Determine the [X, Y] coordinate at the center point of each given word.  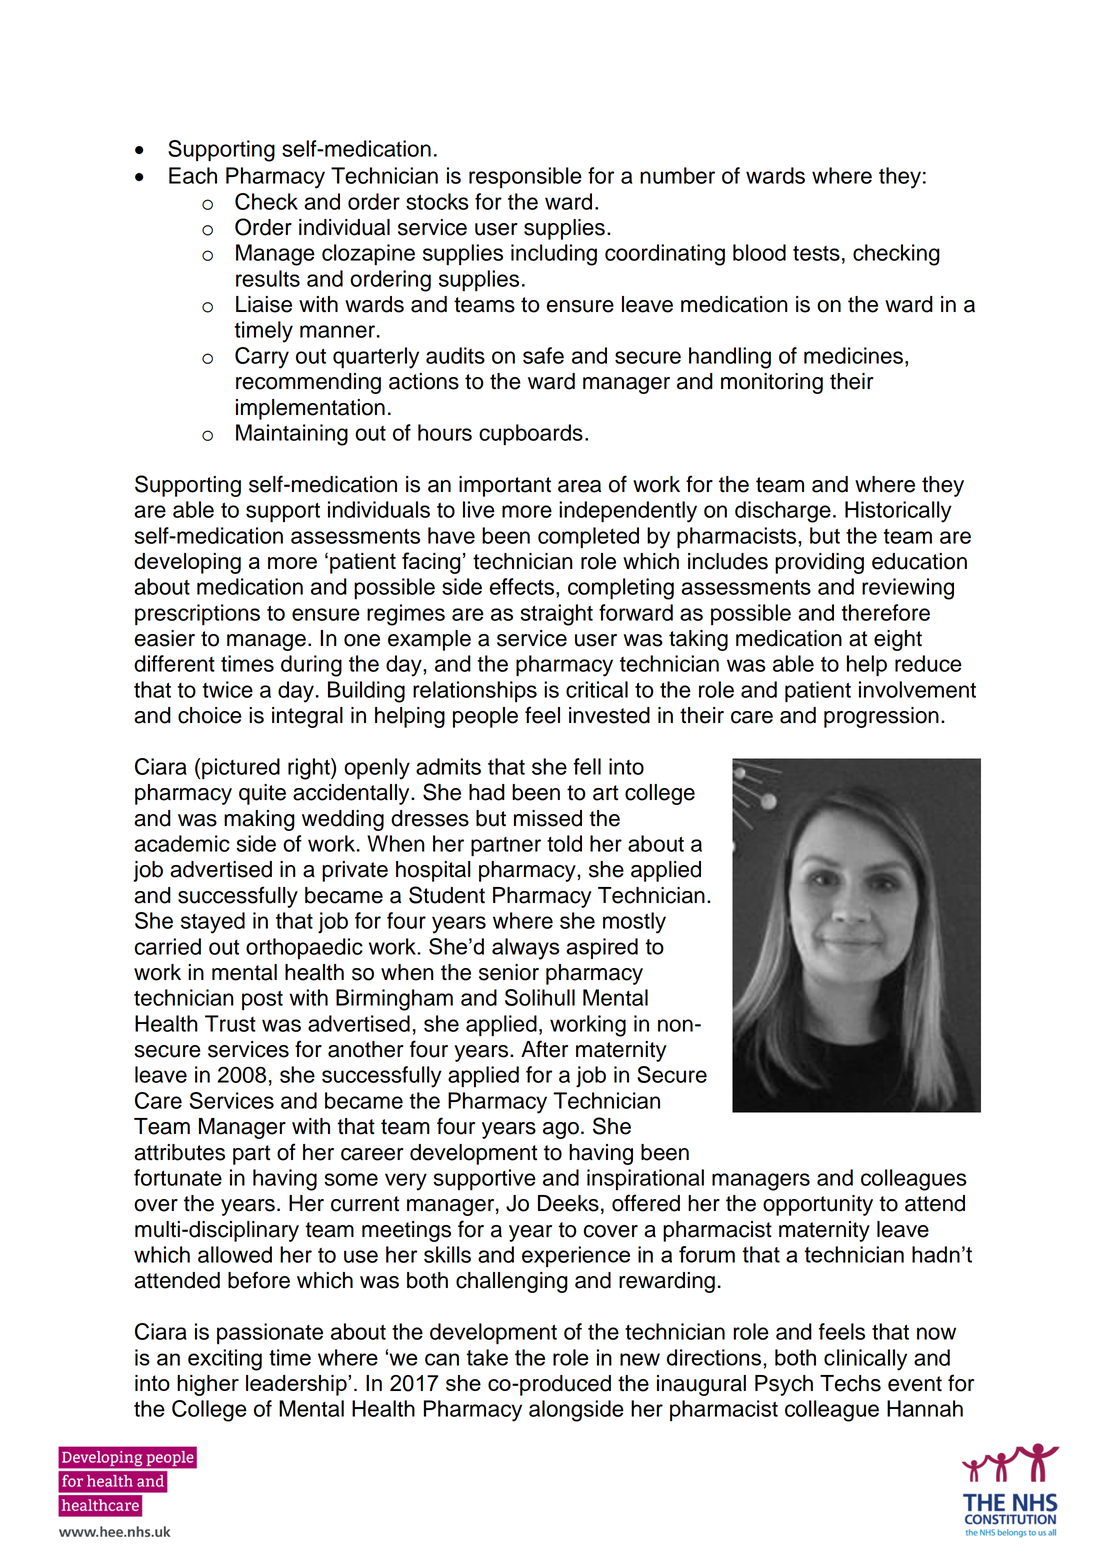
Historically [898, 512]
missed [548, 818]
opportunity [818, 1205]
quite [262, 794]
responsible [525, 177]
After [544, 1049]
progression [881, 717]
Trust [230, 1023]
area [579, 486]
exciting [225, 1360]
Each [193, 175]
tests [816, 253]
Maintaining [292, 435]
